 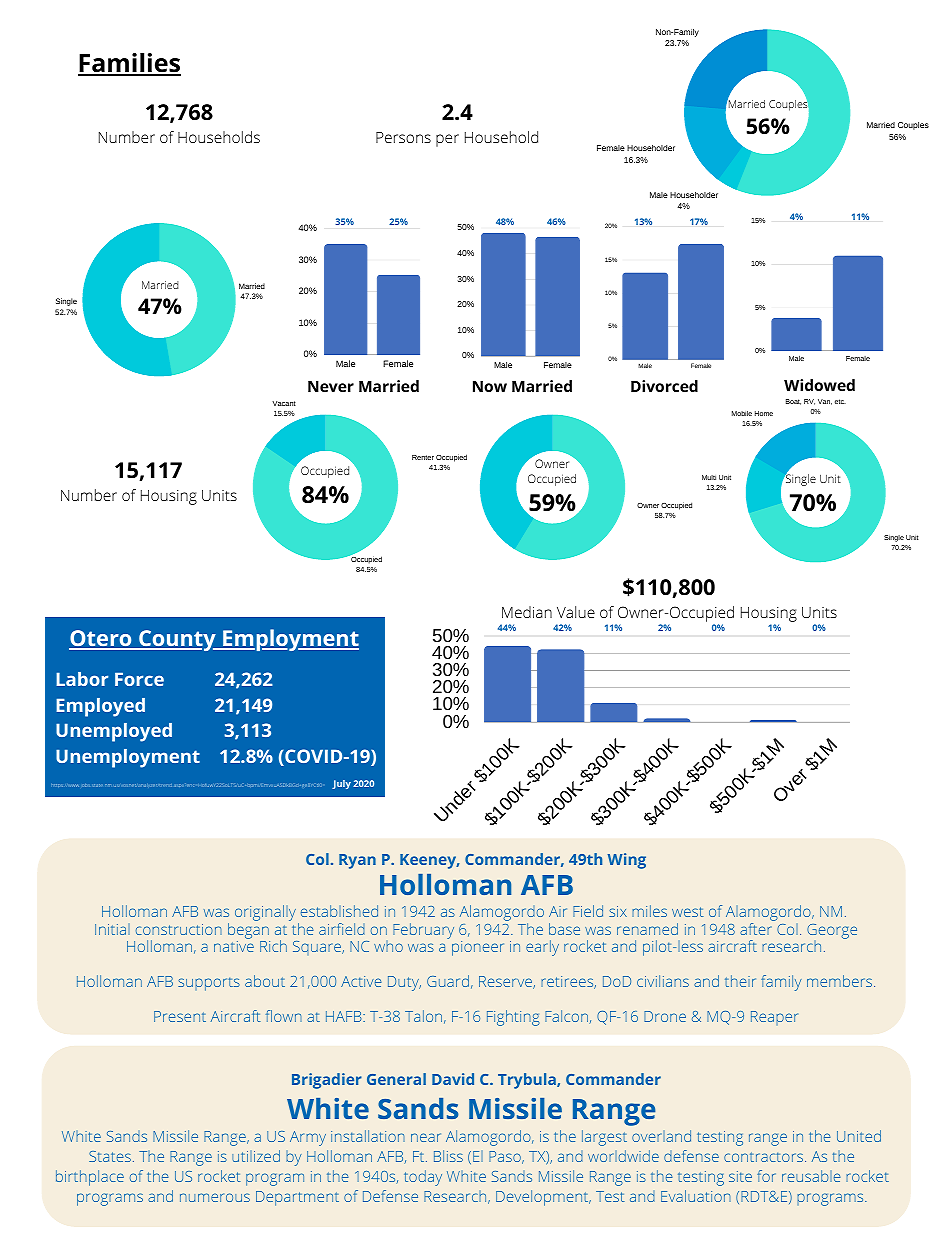 What do you see at coordinates (756, 929) in the document?
I see `after` at bounding box center [756, 929].
